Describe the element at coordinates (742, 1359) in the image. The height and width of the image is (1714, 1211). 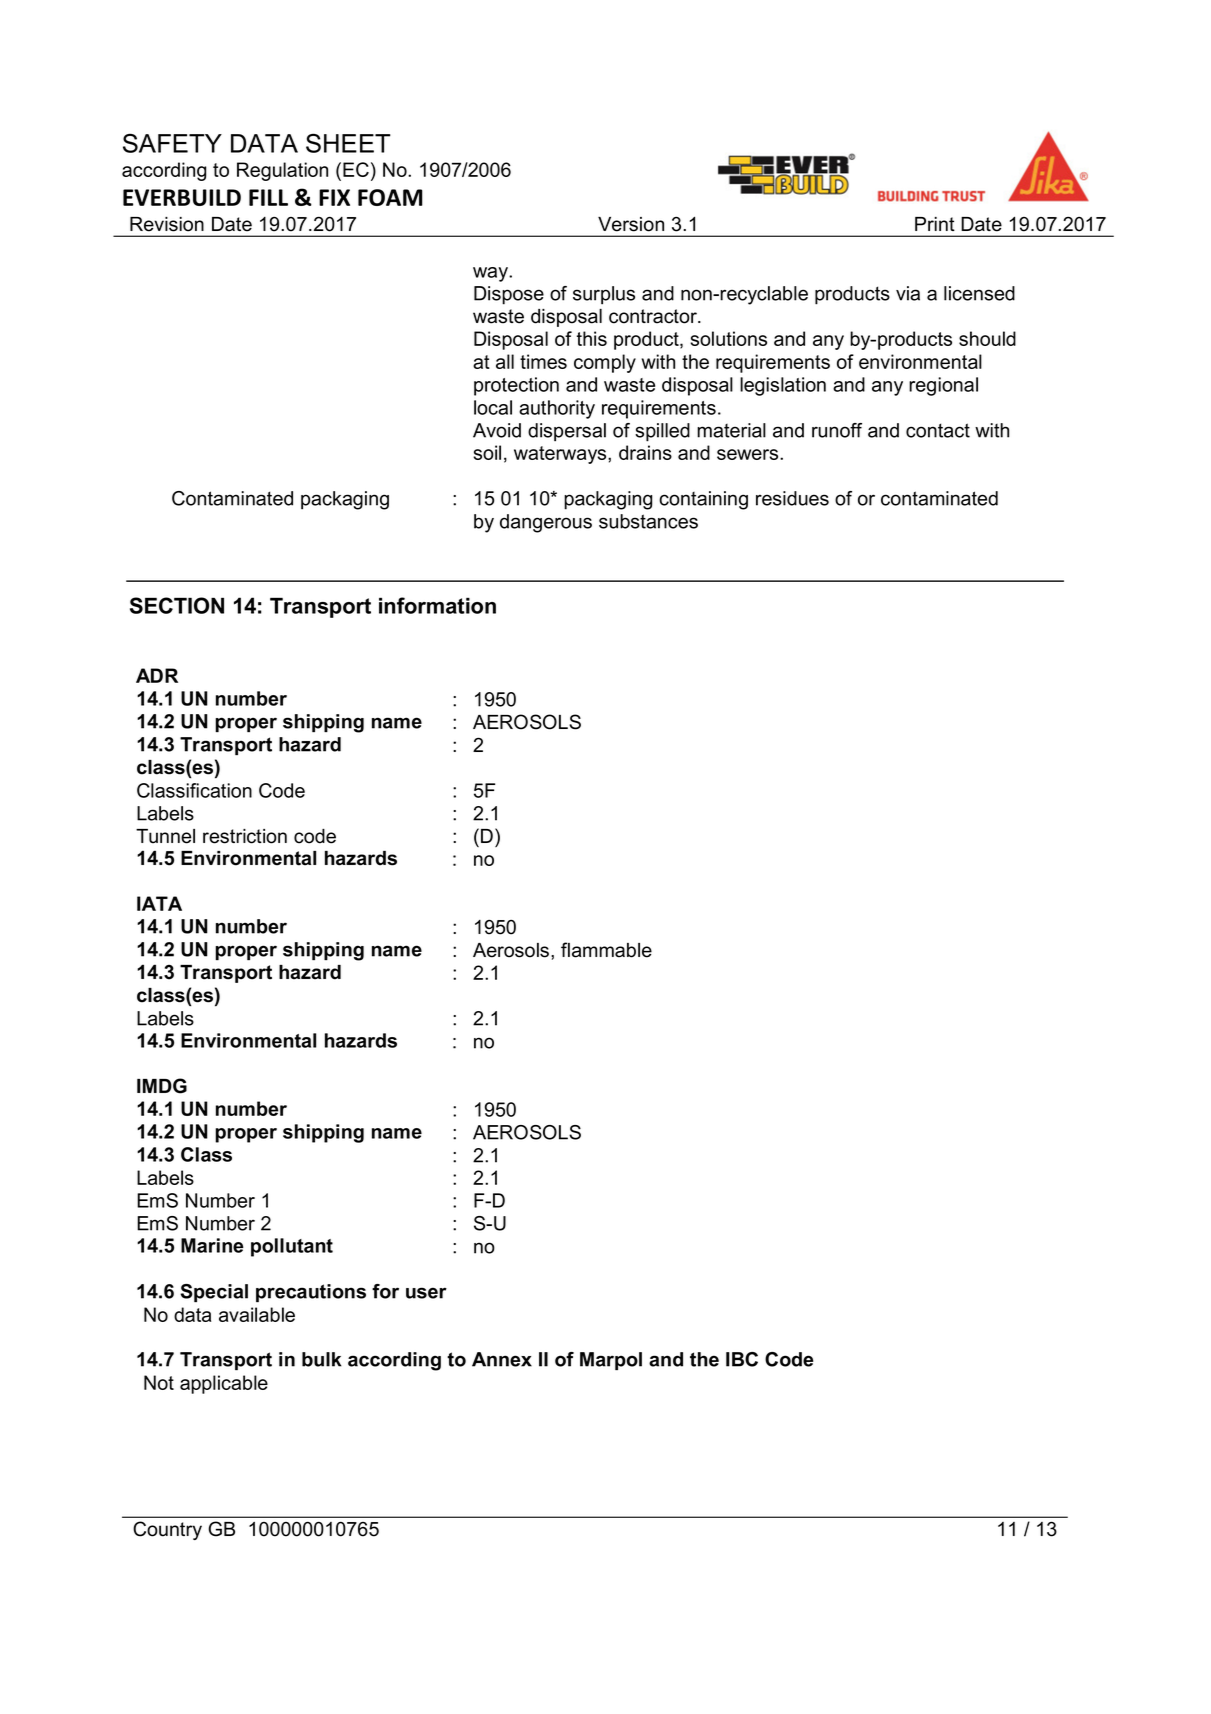
I see `IBC` at that location.
